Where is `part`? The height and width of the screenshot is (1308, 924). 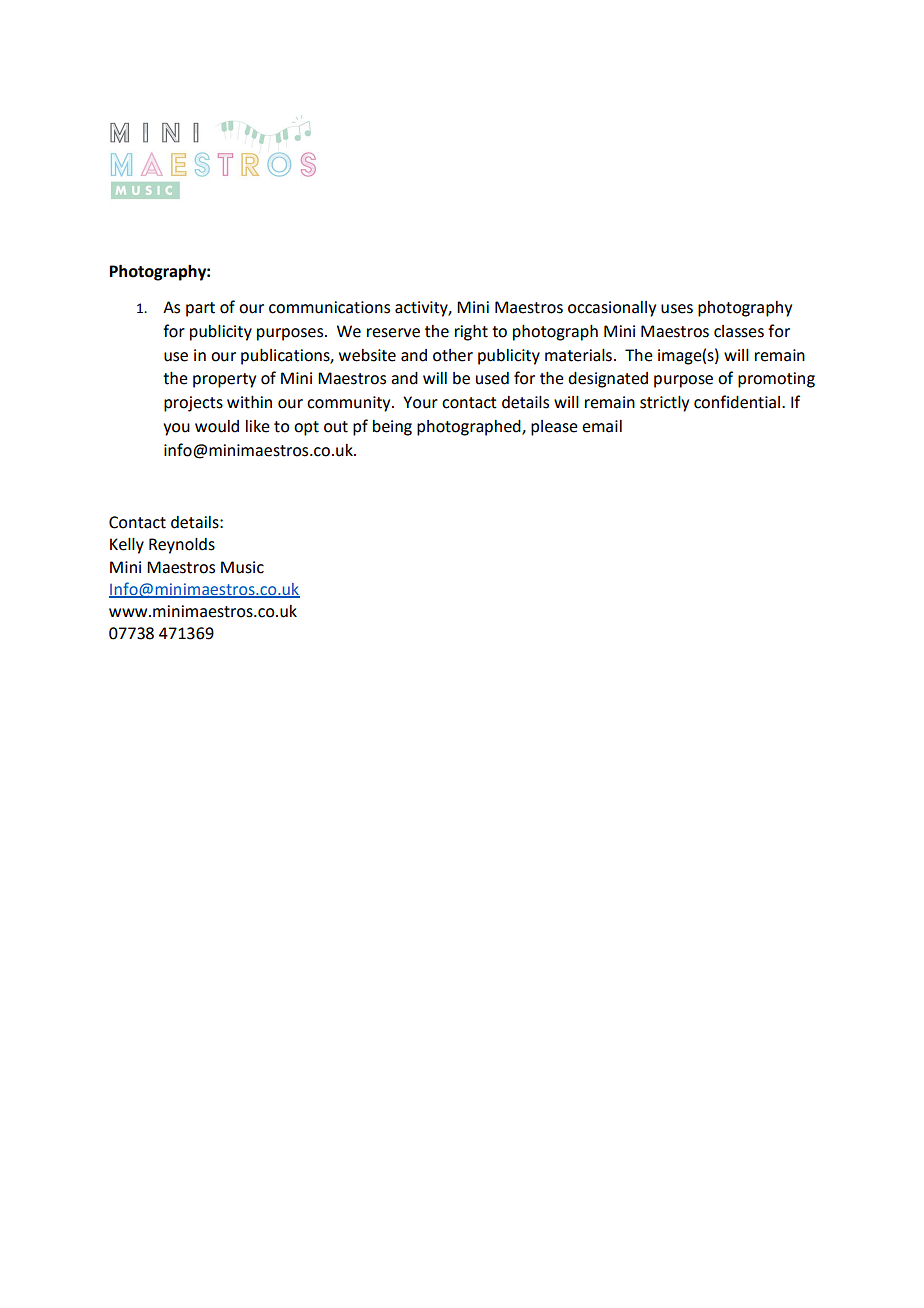 part is located at coordinates (200, 309).
